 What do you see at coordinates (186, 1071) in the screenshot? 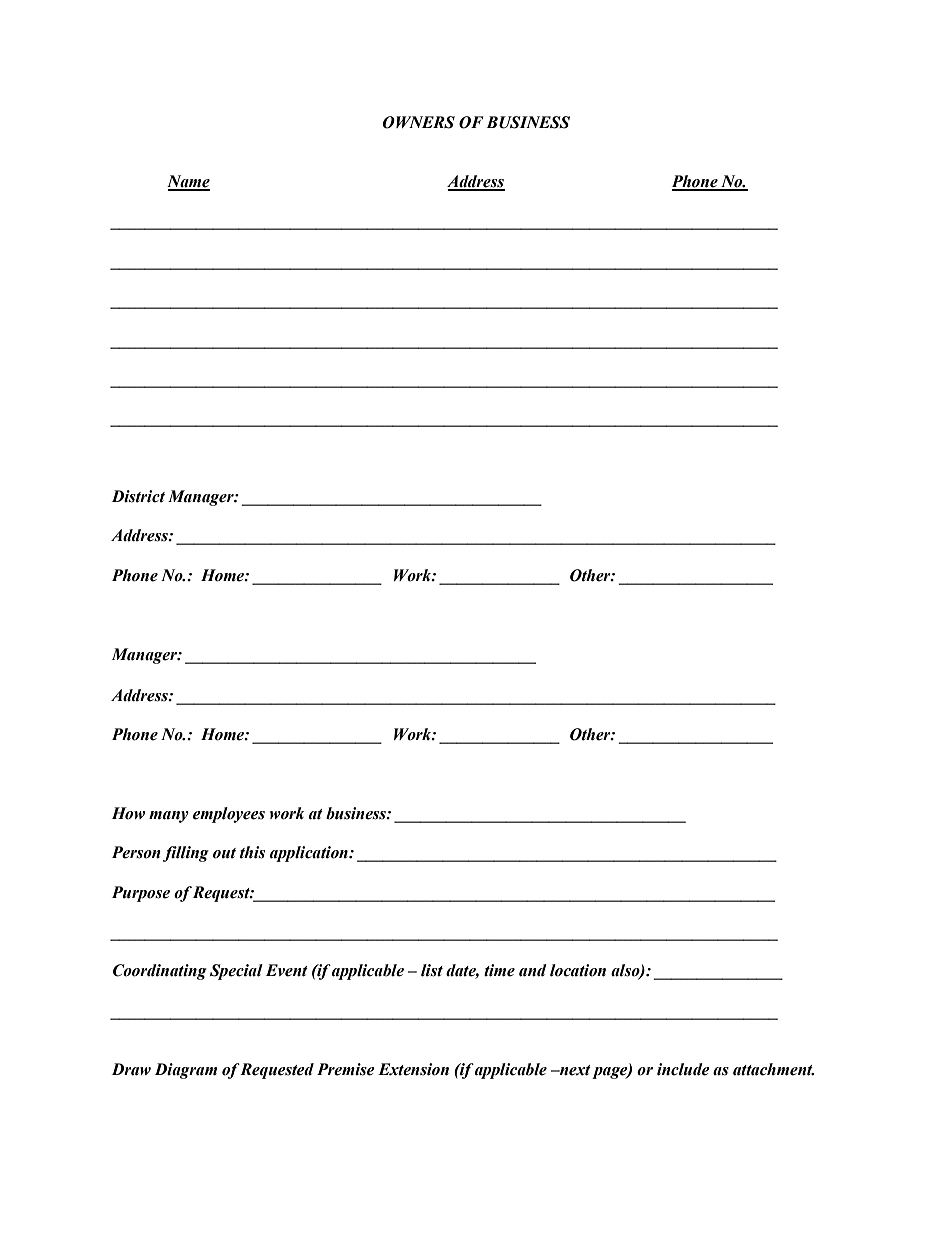
I see `Diagram` at bounding box center [186, 1071].
